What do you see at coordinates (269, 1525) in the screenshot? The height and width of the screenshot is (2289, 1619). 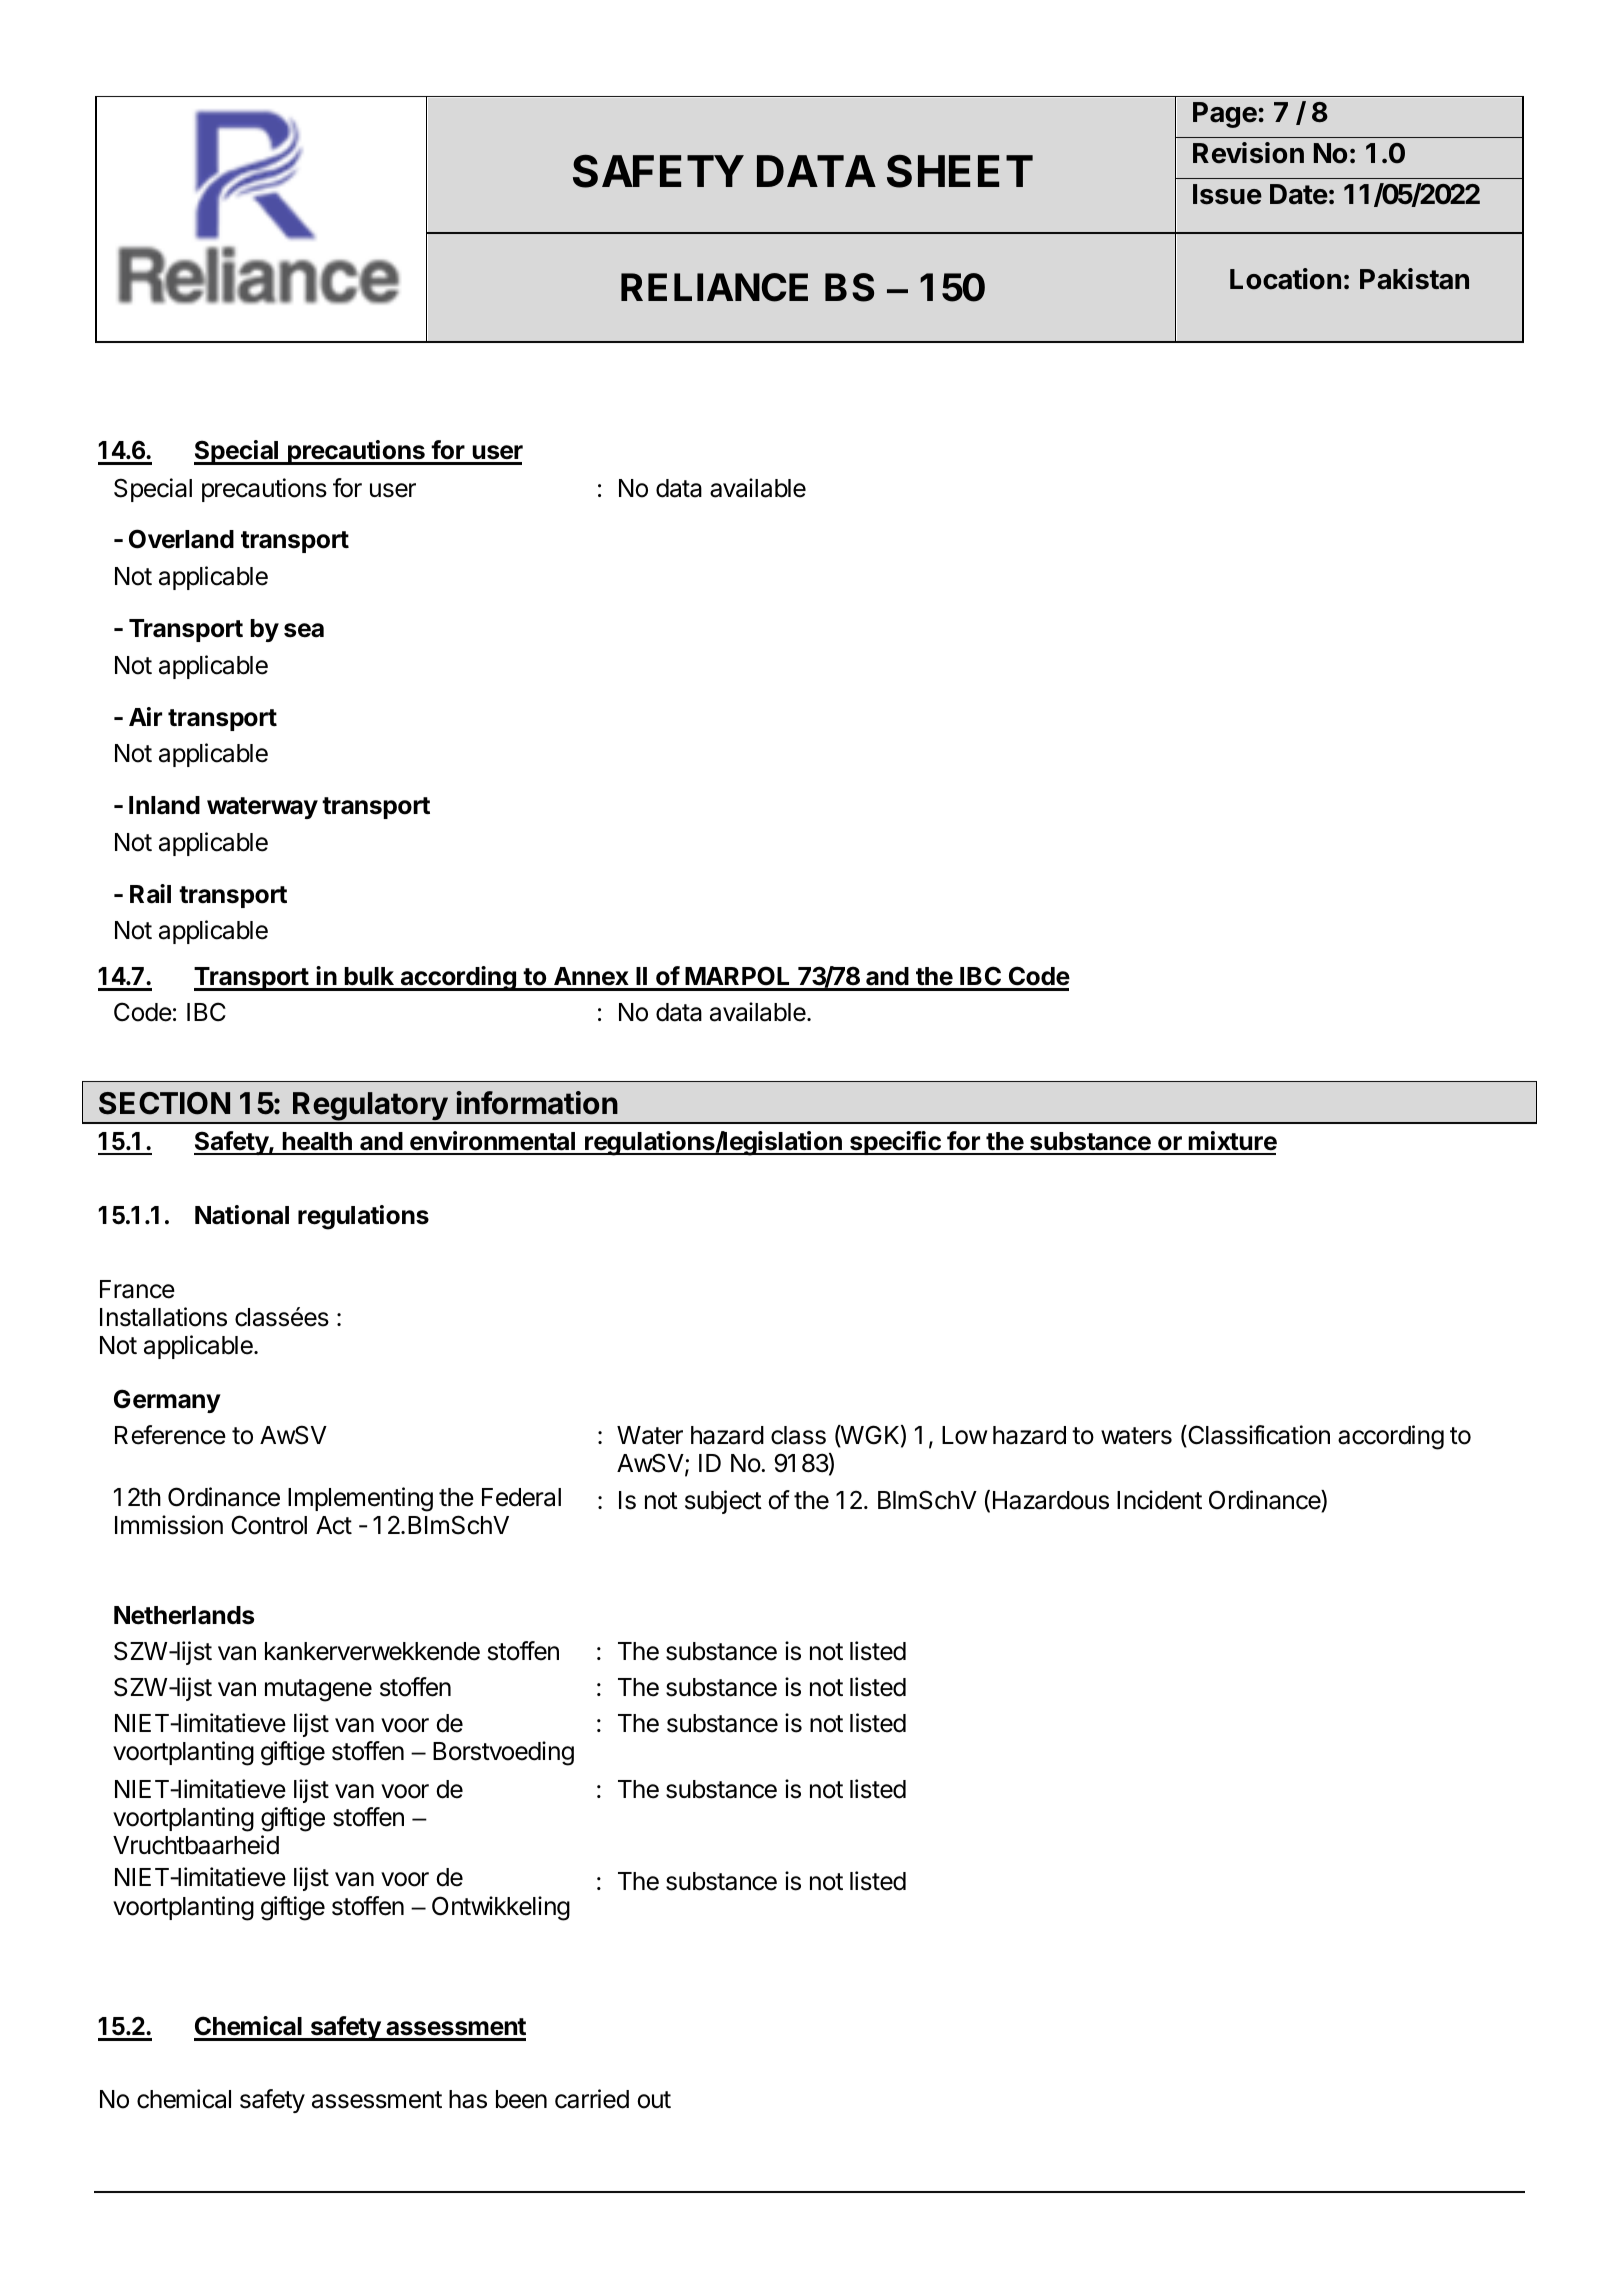 I see `Control` at bounding box center [269, 1525].
